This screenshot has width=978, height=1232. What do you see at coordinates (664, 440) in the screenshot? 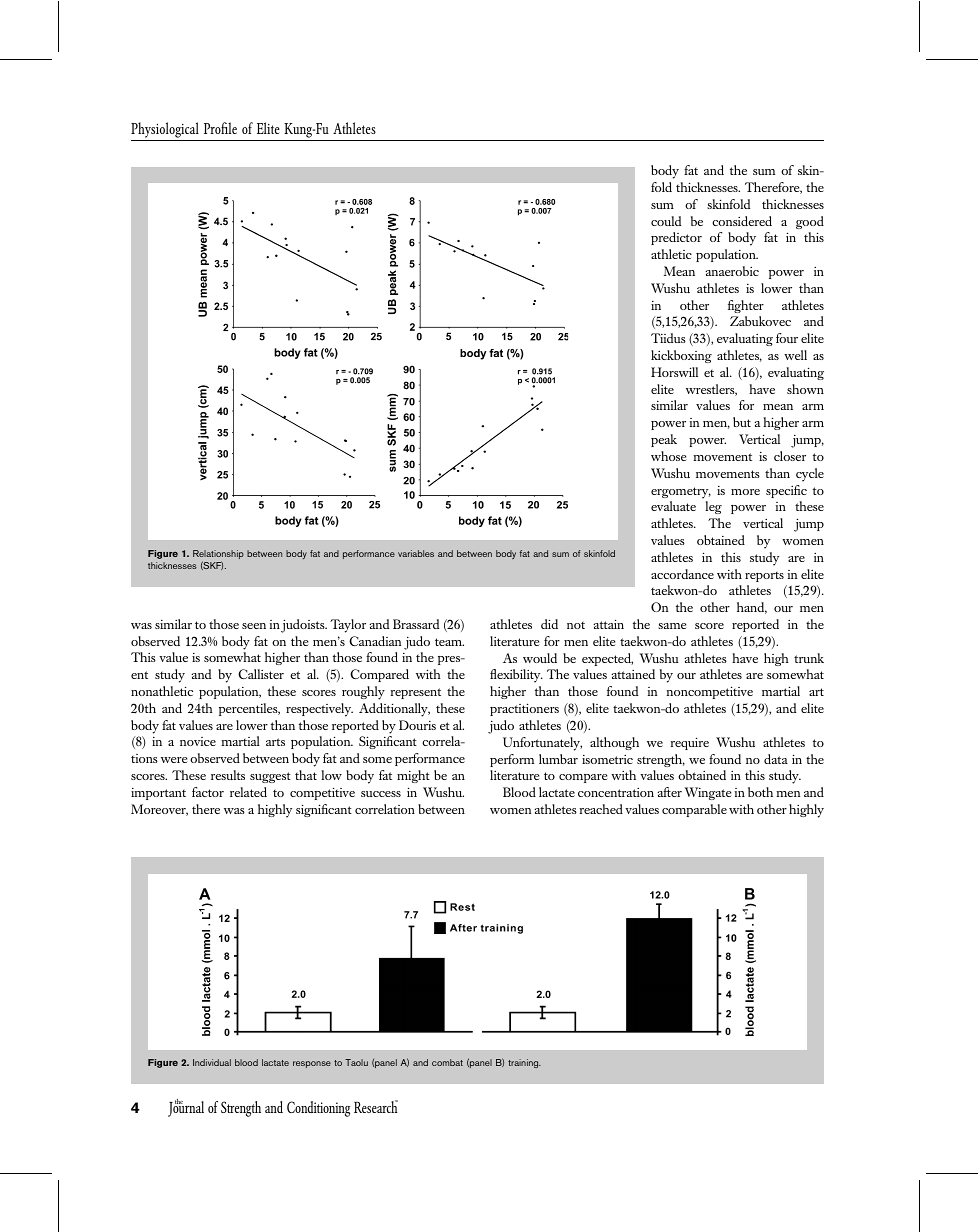
I see `peak` at bounding box center [664, 440].
